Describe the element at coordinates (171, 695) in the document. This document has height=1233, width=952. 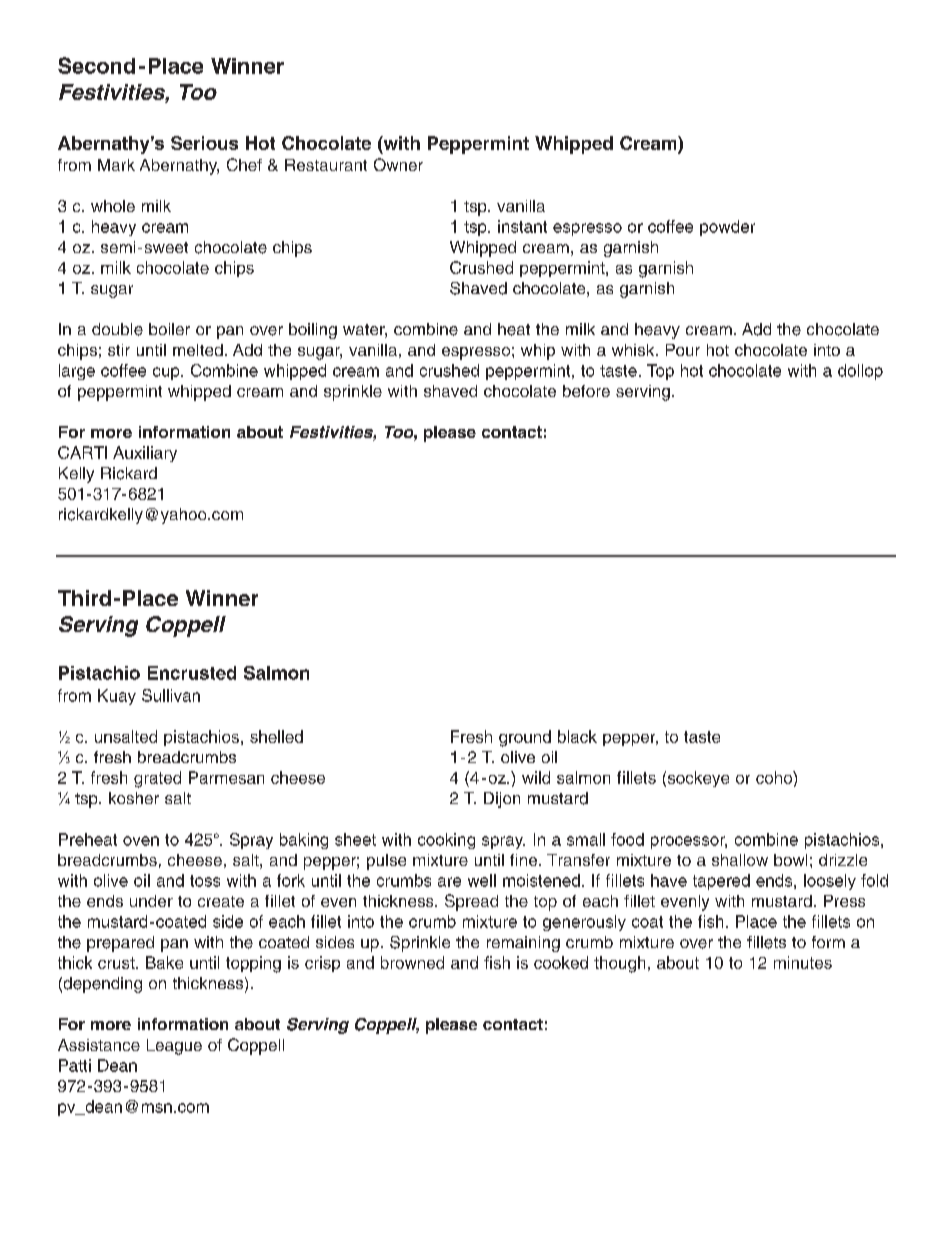
I see `Sullivan` at that location.
